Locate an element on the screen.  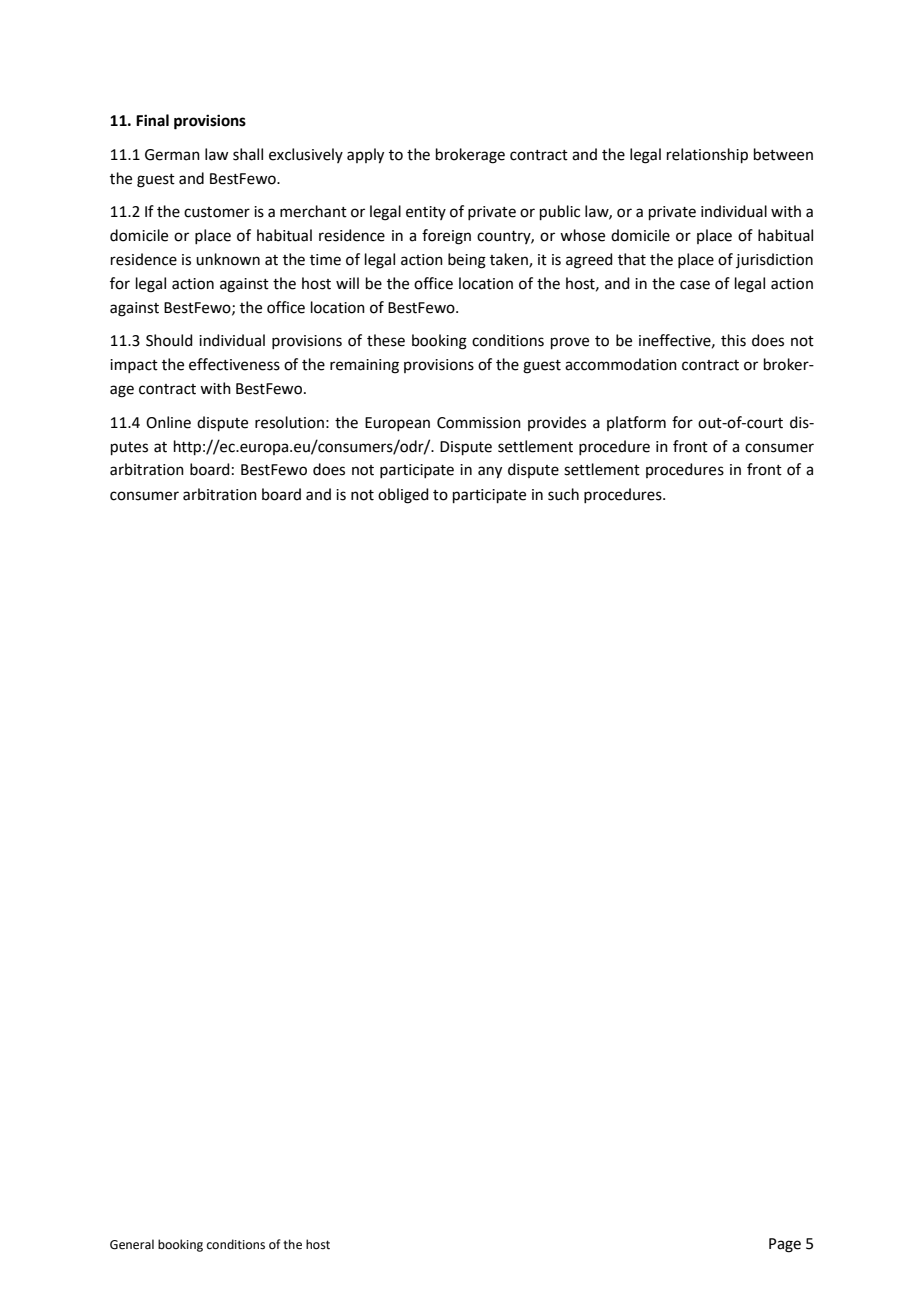
Online is located at coordinates (168, 422).
